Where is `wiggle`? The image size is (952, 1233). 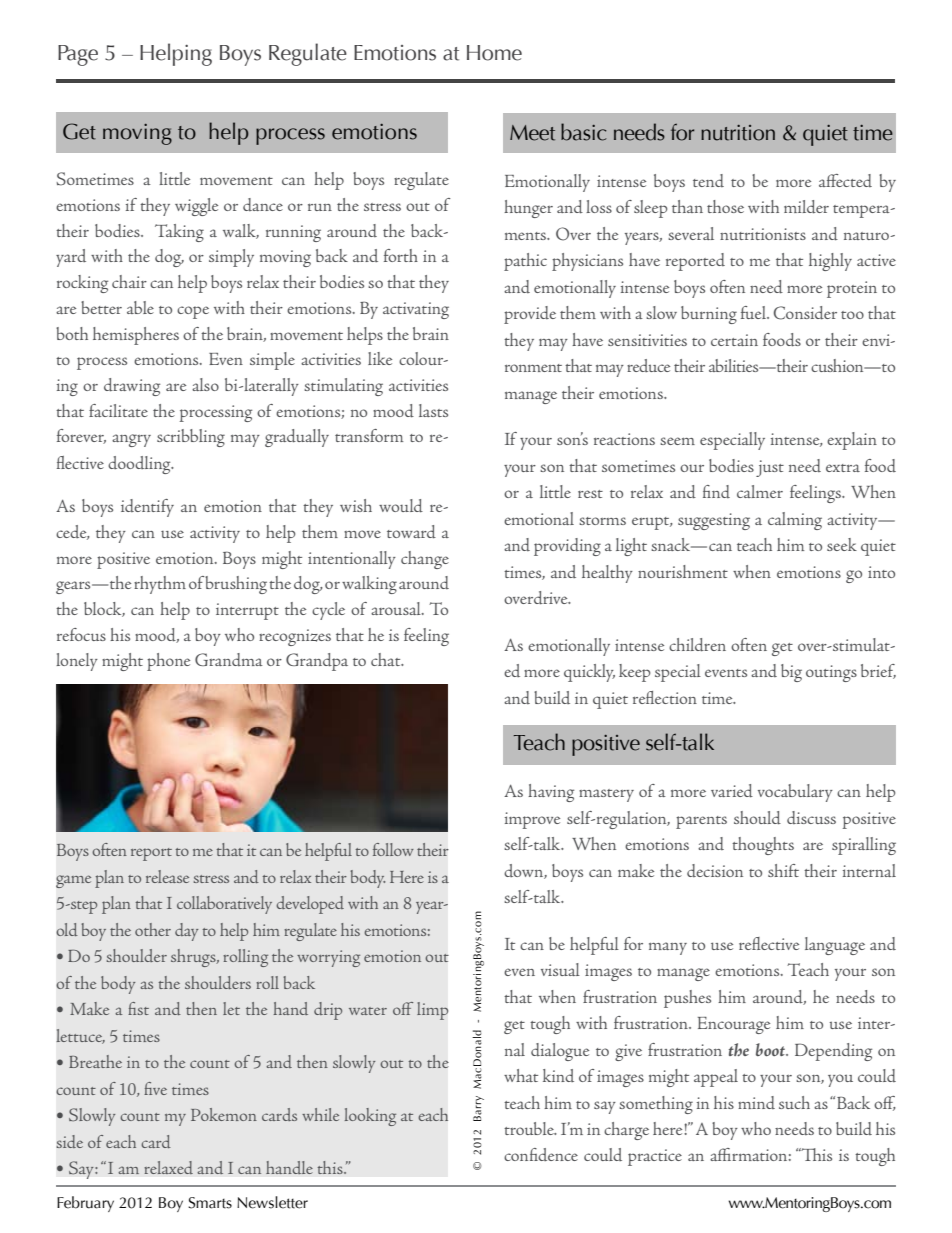
wiggle is located at coordinates (196, 207).
